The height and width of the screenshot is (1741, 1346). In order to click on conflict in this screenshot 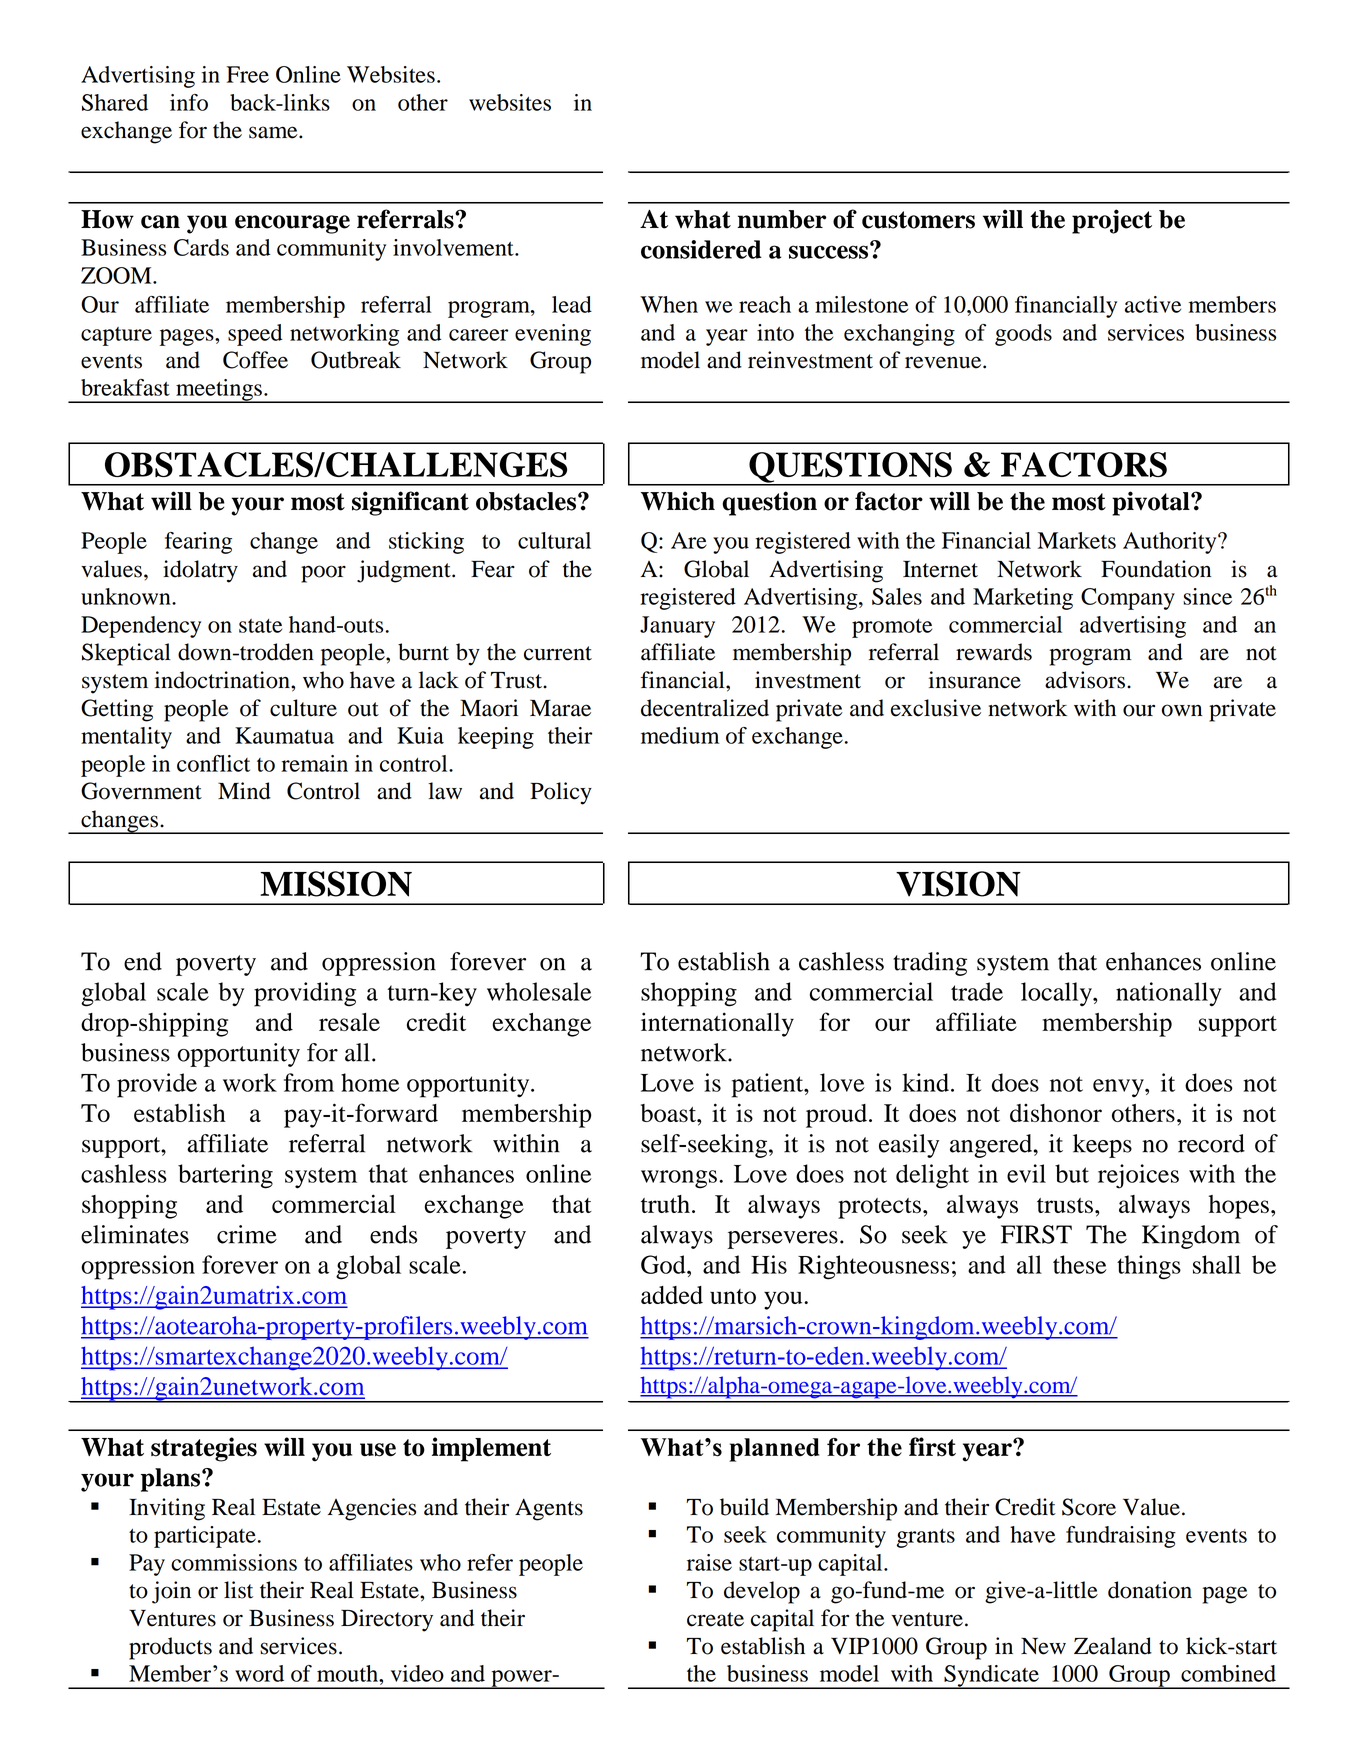, I will do `click(213, 763)`.
